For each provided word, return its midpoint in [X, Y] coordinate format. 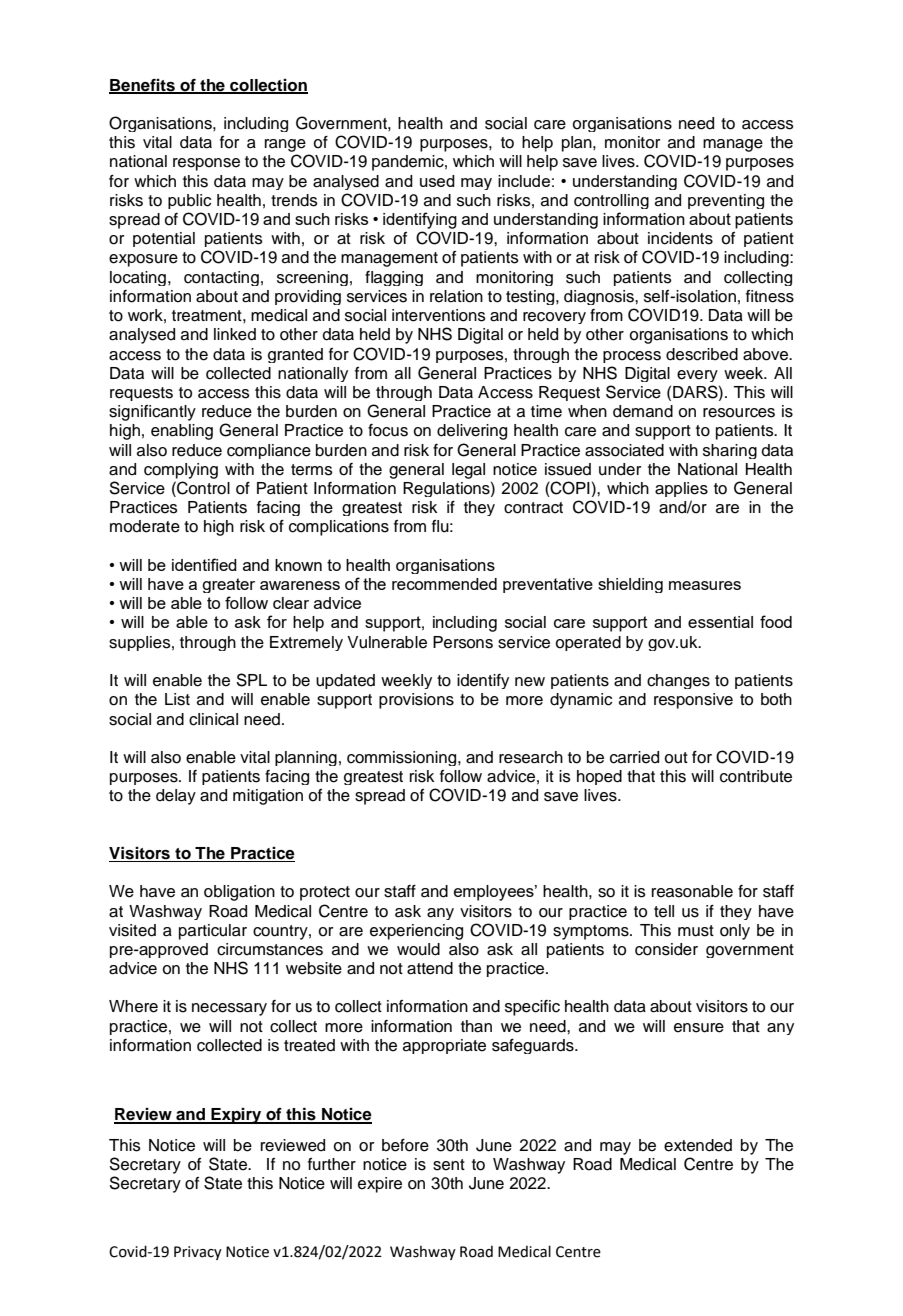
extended [698, 1145]
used [437, 181]
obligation [239, 893]
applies [681, 489]
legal [468, 471]
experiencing [416, 932]
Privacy [198, 1253]
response [206, 164]
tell [664, 911]
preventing [726, 201]
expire [380, 1185]
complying [181, 471]
